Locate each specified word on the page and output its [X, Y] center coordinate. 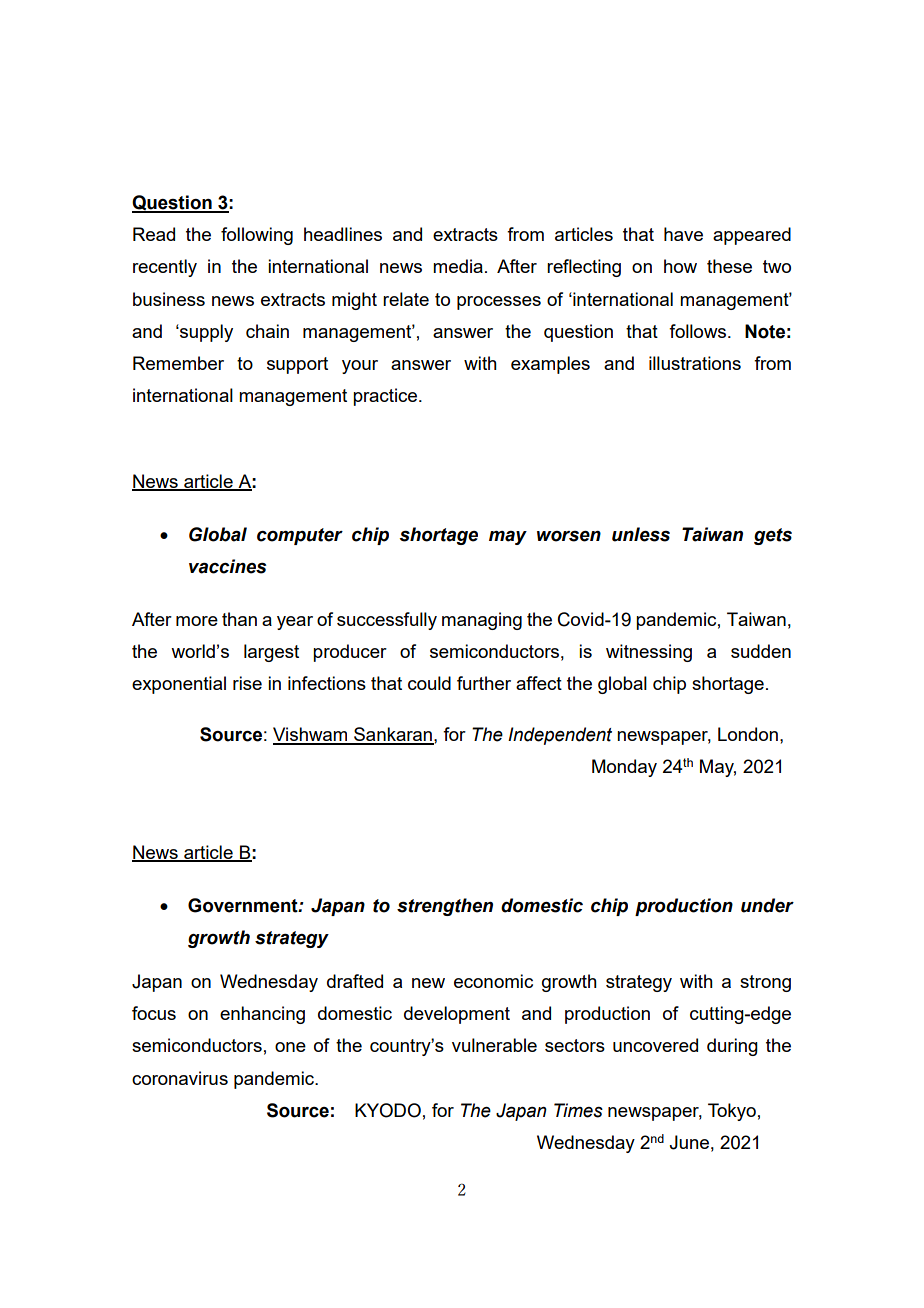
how [680, 266]
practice [385, 397]
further [484, 683]
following [257, 236]
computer [300, 536]
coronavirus [180, 1078]
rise [247, 683]
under [767, 905]
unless [641, 534]
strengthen [445, 907]
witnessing [649, 653]
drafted [355, 981]
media [458, 266]
